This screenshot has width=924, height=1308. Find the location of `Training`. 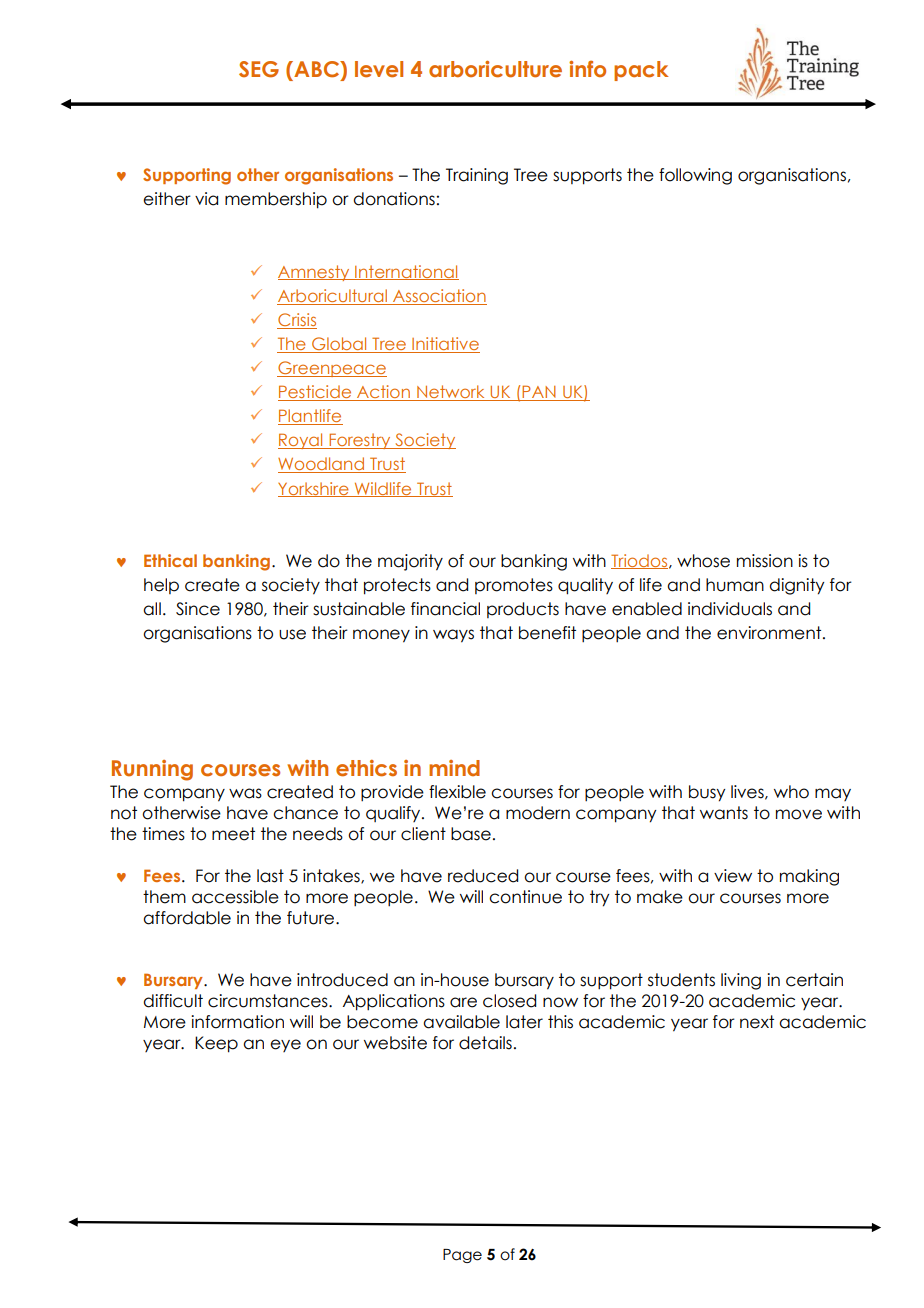

Training is located at coordinates (477, 176).
